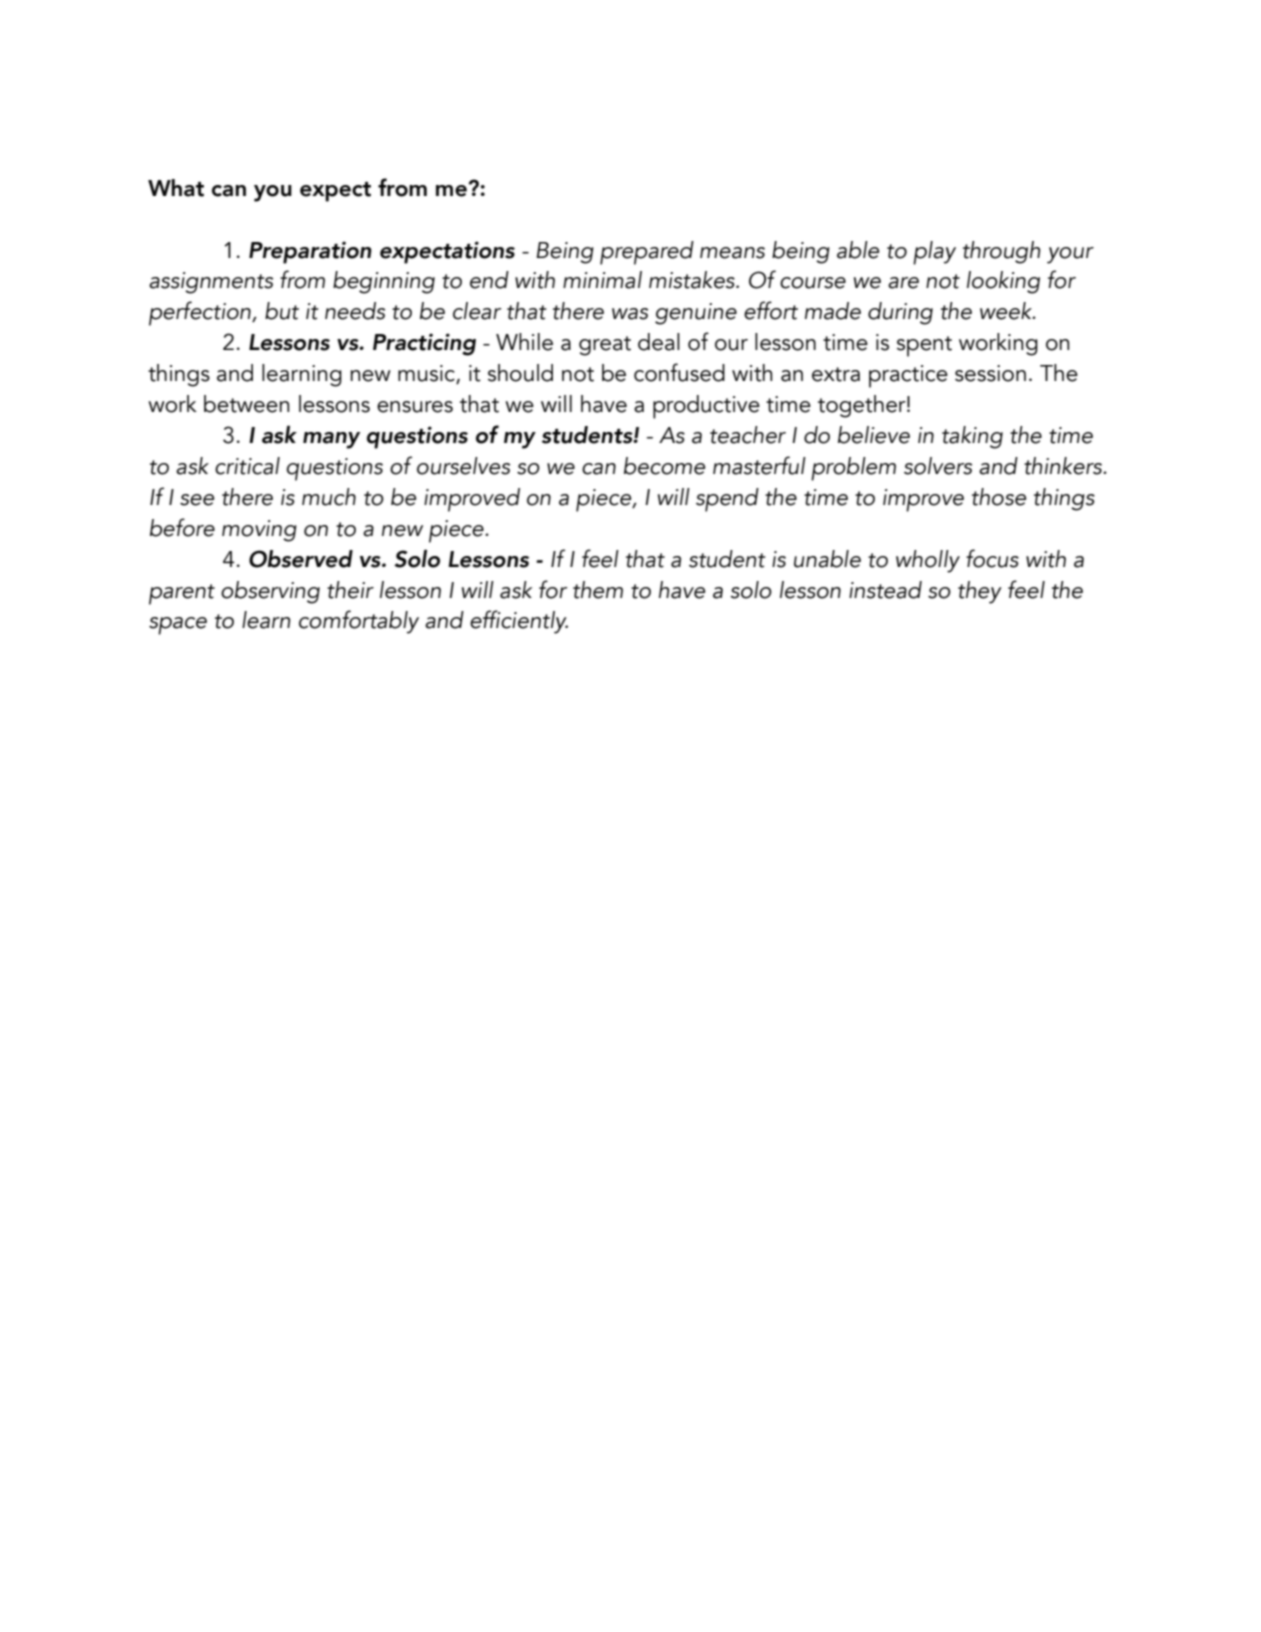 The image size is (1261, 1632). Describe the element at coordinates (706, 407) in the screenshot. I see `productive` at that location.
